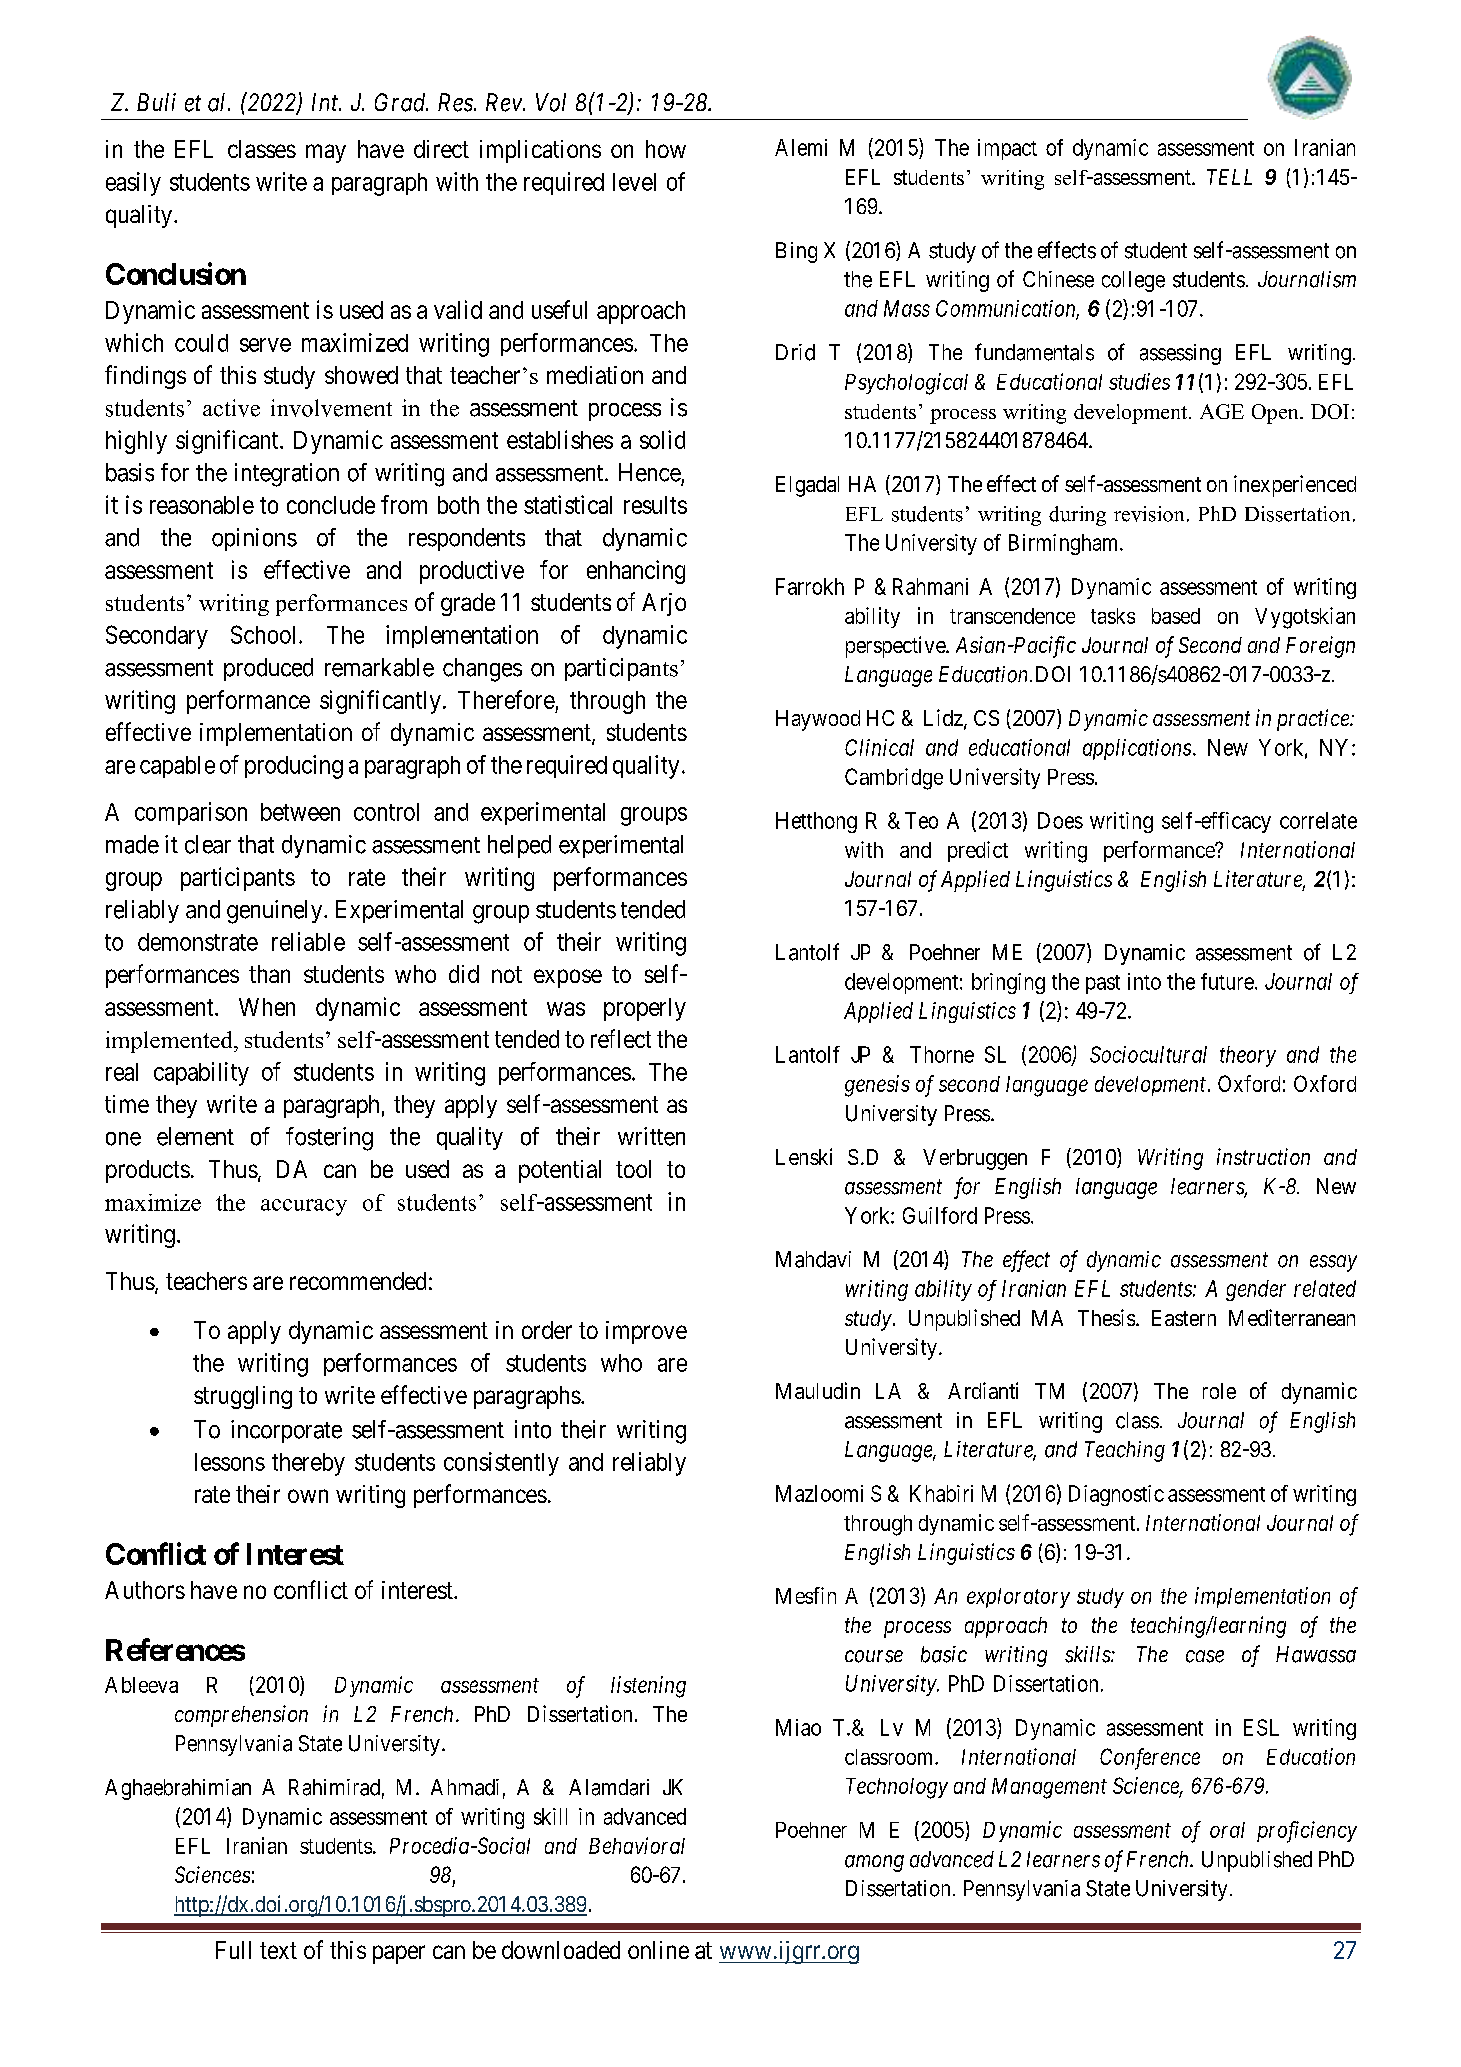  Describe the element at coordinates (278, 1950) in the image. I see `text` at that location.
